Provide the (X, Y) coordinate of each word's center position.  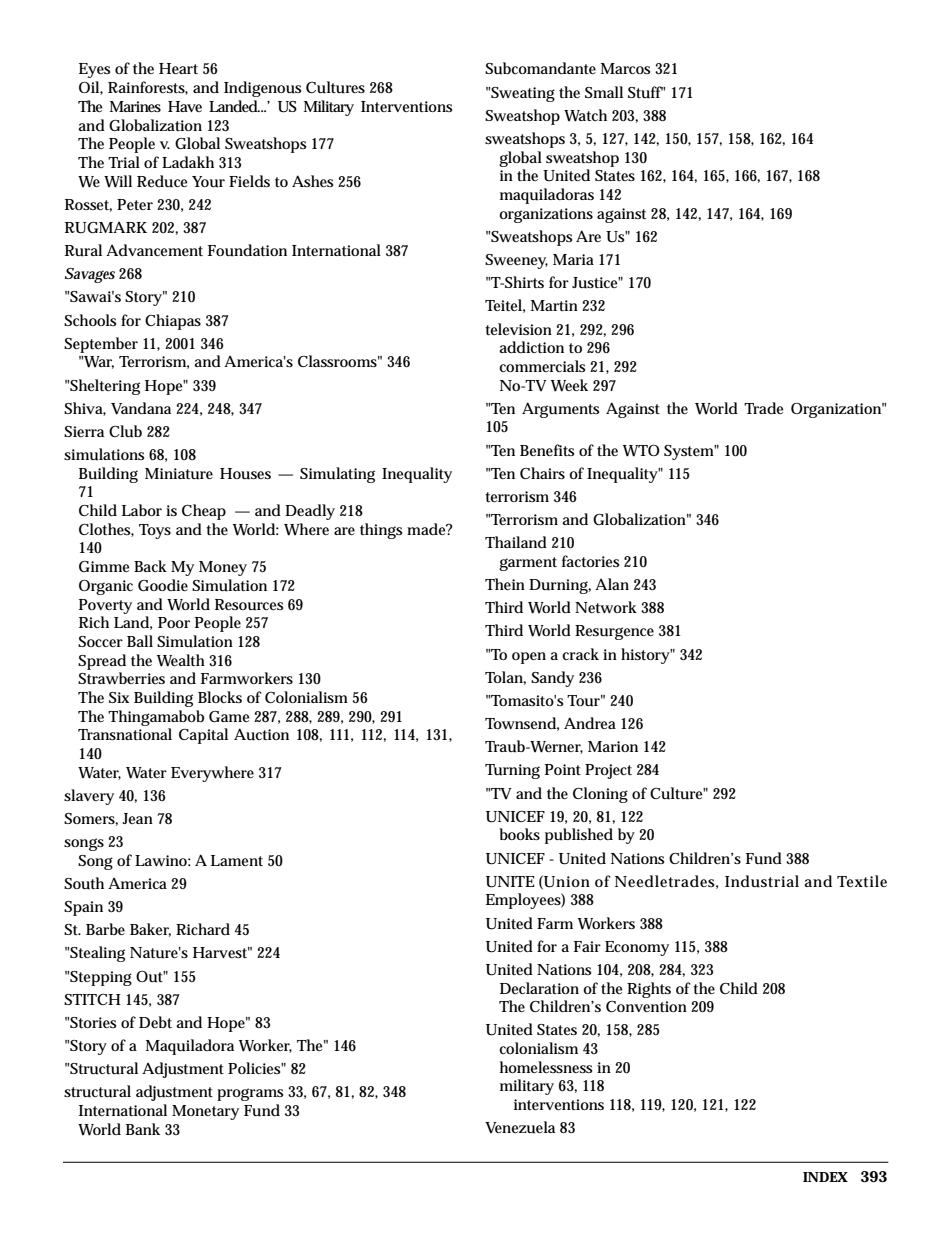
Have (185, 106)
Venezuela (520, 1127)
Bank (143, 1129)
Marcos (625, 68)
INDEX (825, 1177)
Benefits (547, 450)
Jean (137, 818)
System (690, 452)
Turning (512, 771)
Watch (585, 115)
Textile (862, 881)
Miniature (179, 474)
